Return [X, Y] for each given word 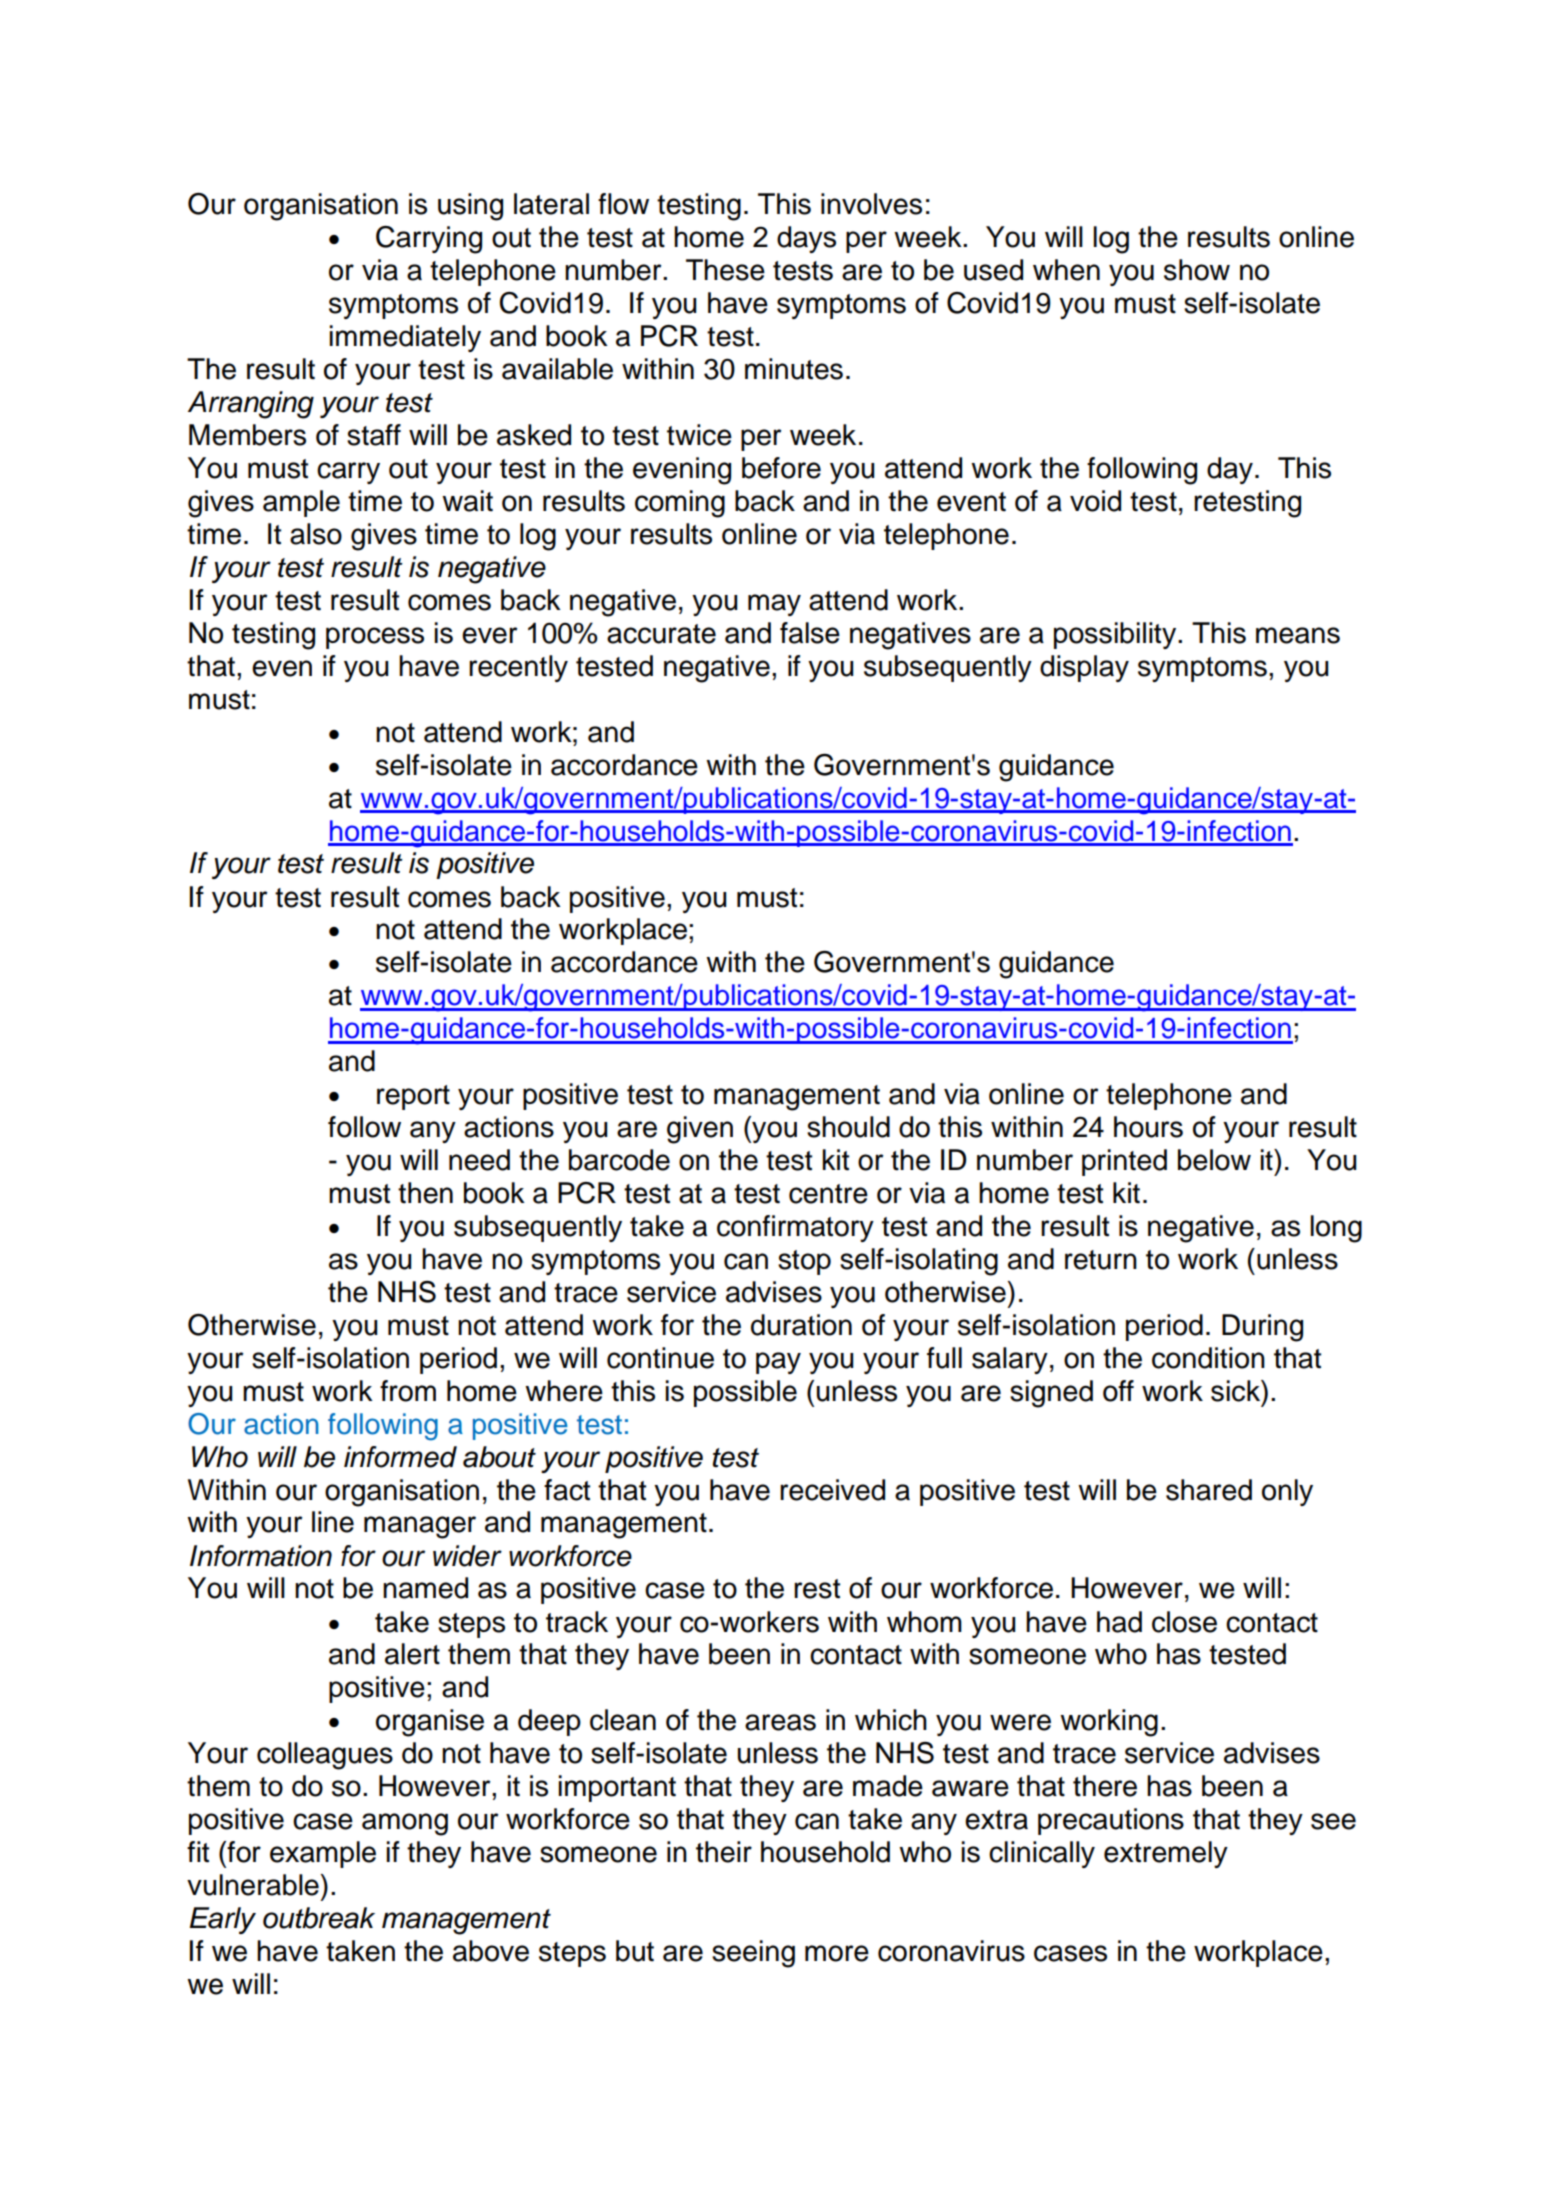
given [700, 1130]
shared [1209, 1490]
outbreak [319, 1918]
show [1197, 270]
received [832, 1490]
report [413, 1097]
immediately [405, 338]
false [810, 633]
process [375, 638]
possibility [1116, 635]
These [725, 270]
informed [400, 1457]
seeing [753, 1954]
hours [1148, 1127]
